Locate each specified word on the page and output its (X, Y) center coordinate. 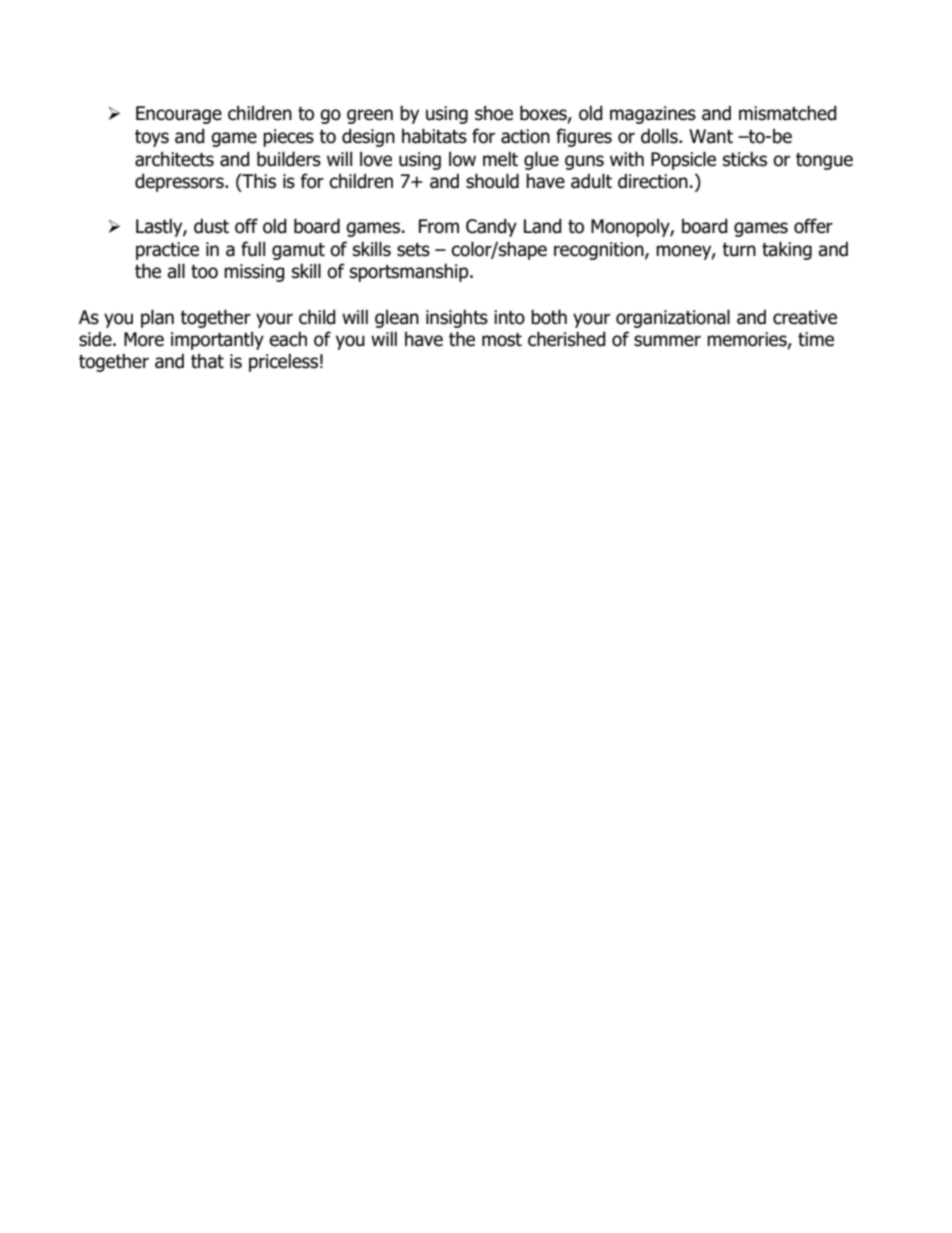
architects (174, 159)
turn (739, 250)
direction (653, 181)
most (502, 340)
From (439, 226)
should (492, 181)
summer (667, 341)
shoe (494, 113)
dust (211, 226)
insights (457, 318)
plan (157, 318)
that (207, 361)
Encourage (179, 115)
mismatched (788, 113)
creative (805, 317)
